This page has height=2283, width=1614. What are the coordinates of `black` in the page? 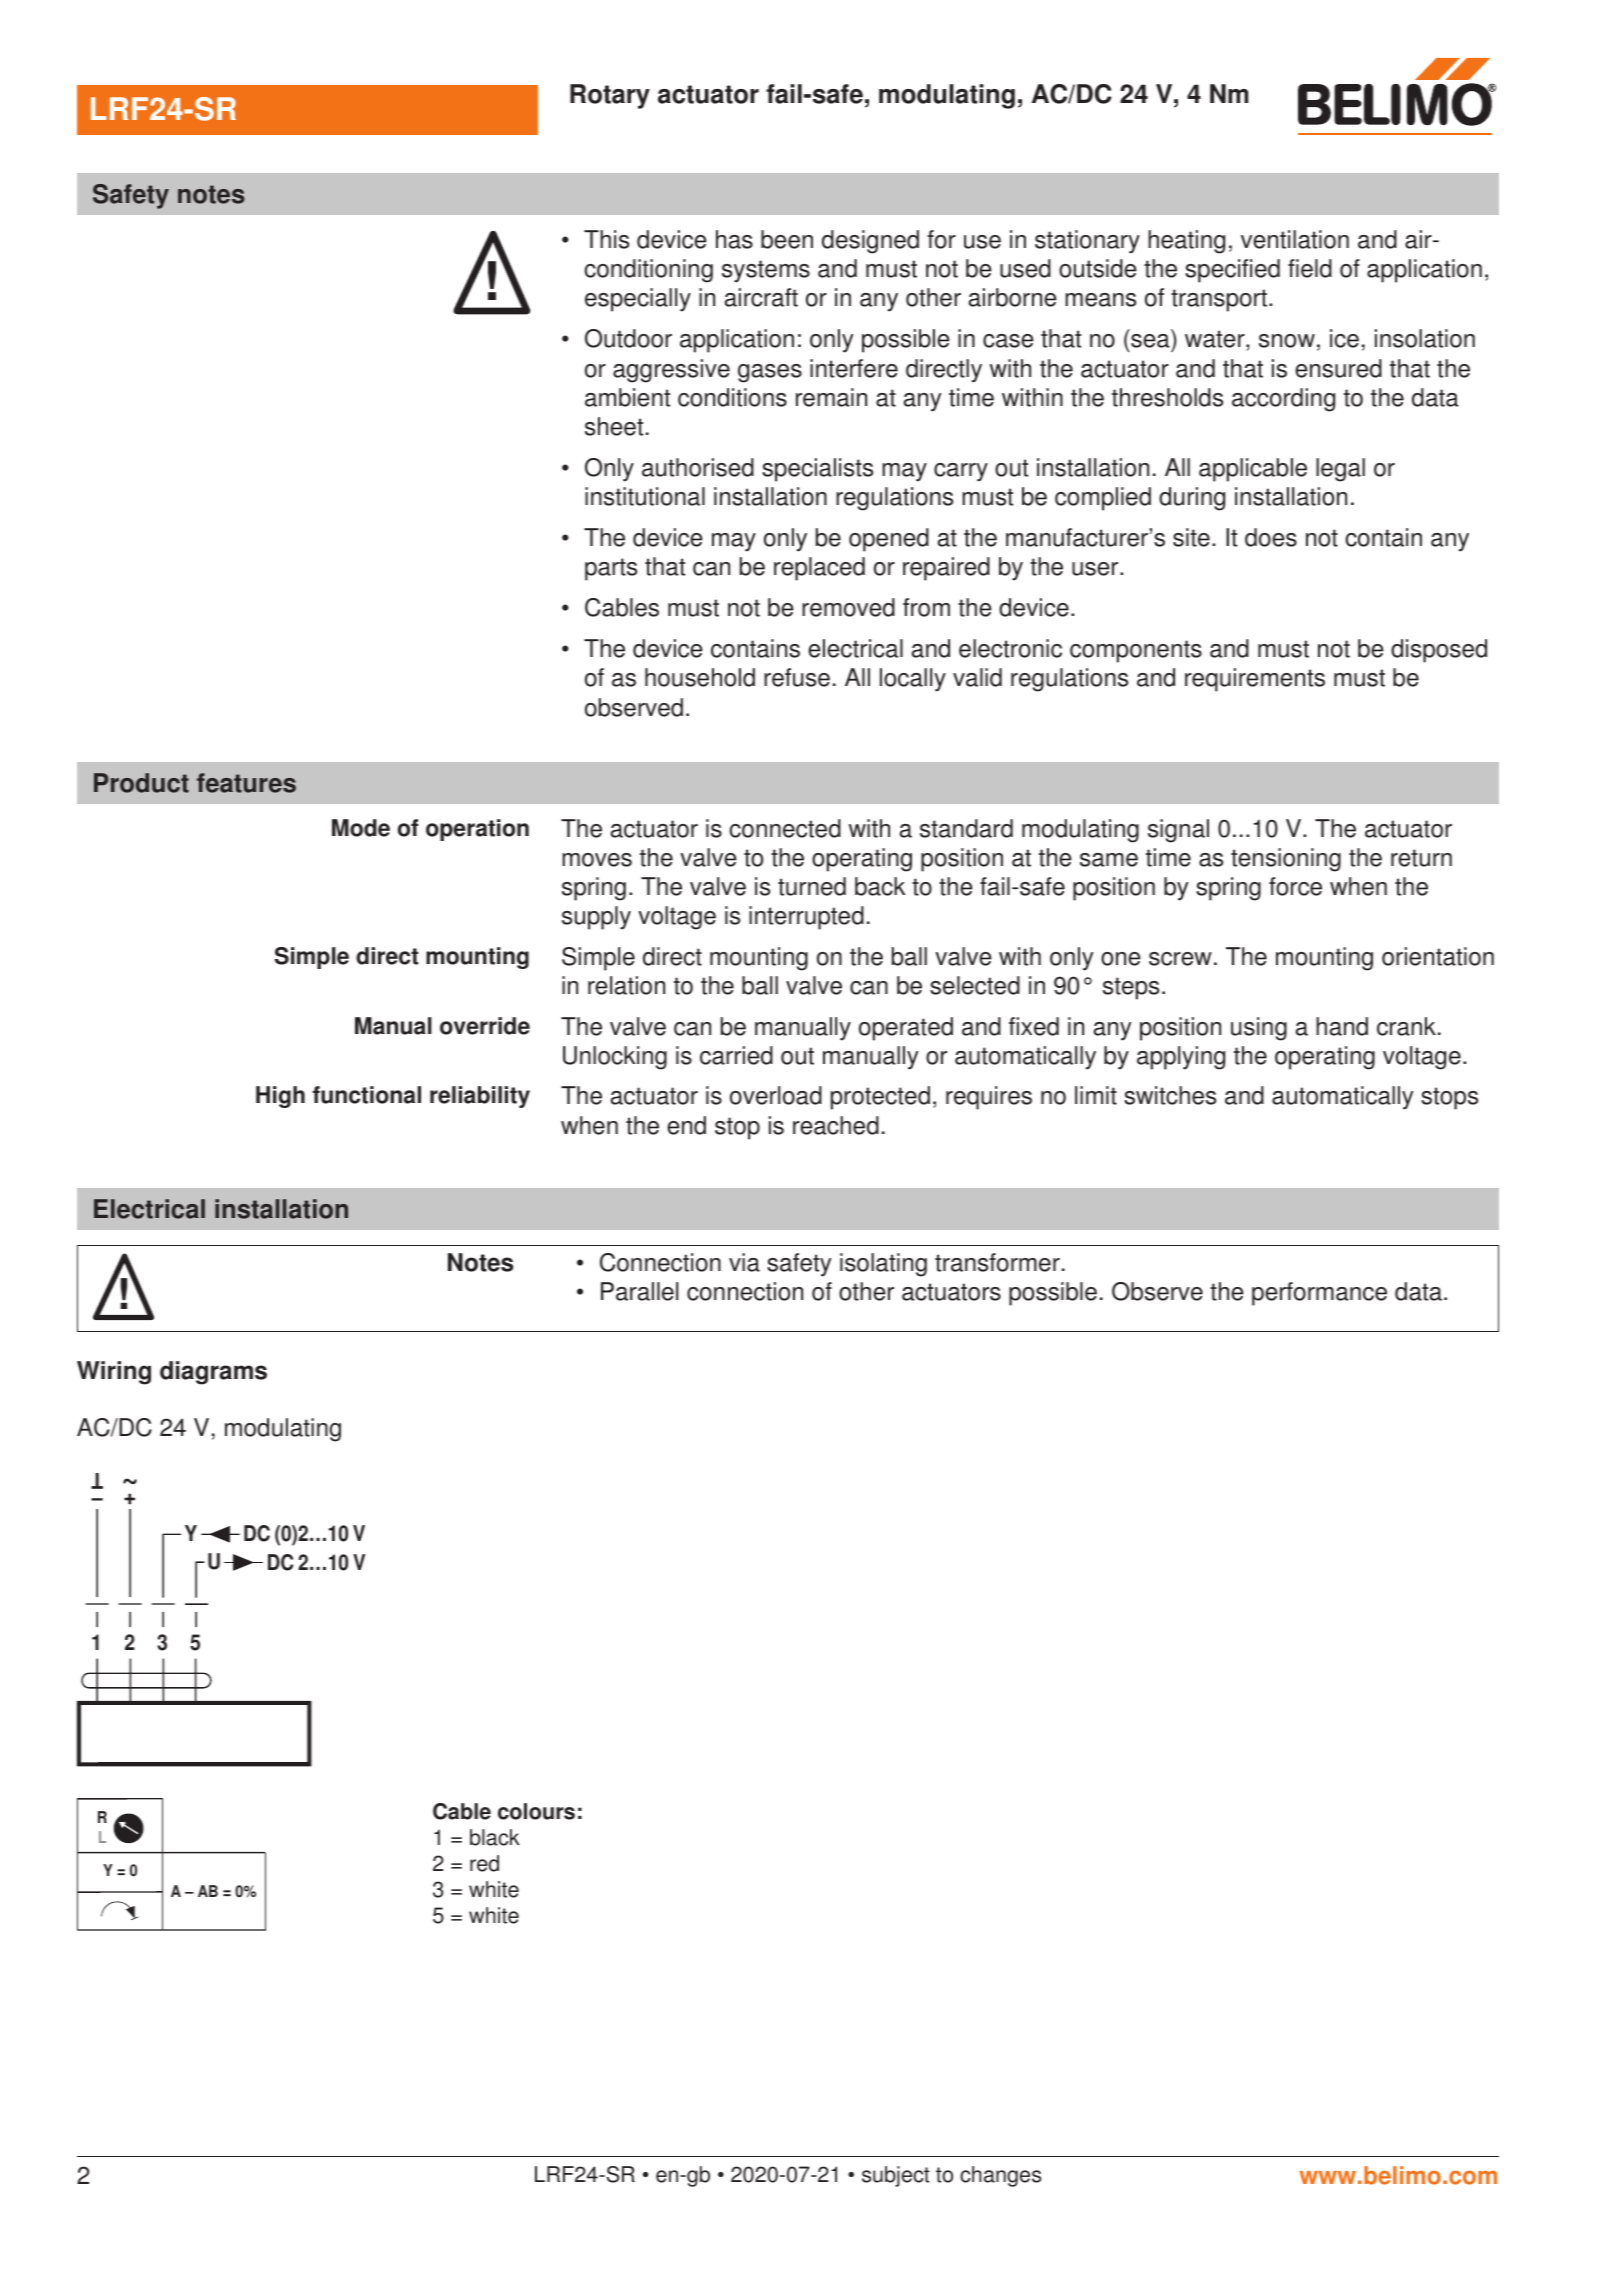 It's located at (495, 1837).
